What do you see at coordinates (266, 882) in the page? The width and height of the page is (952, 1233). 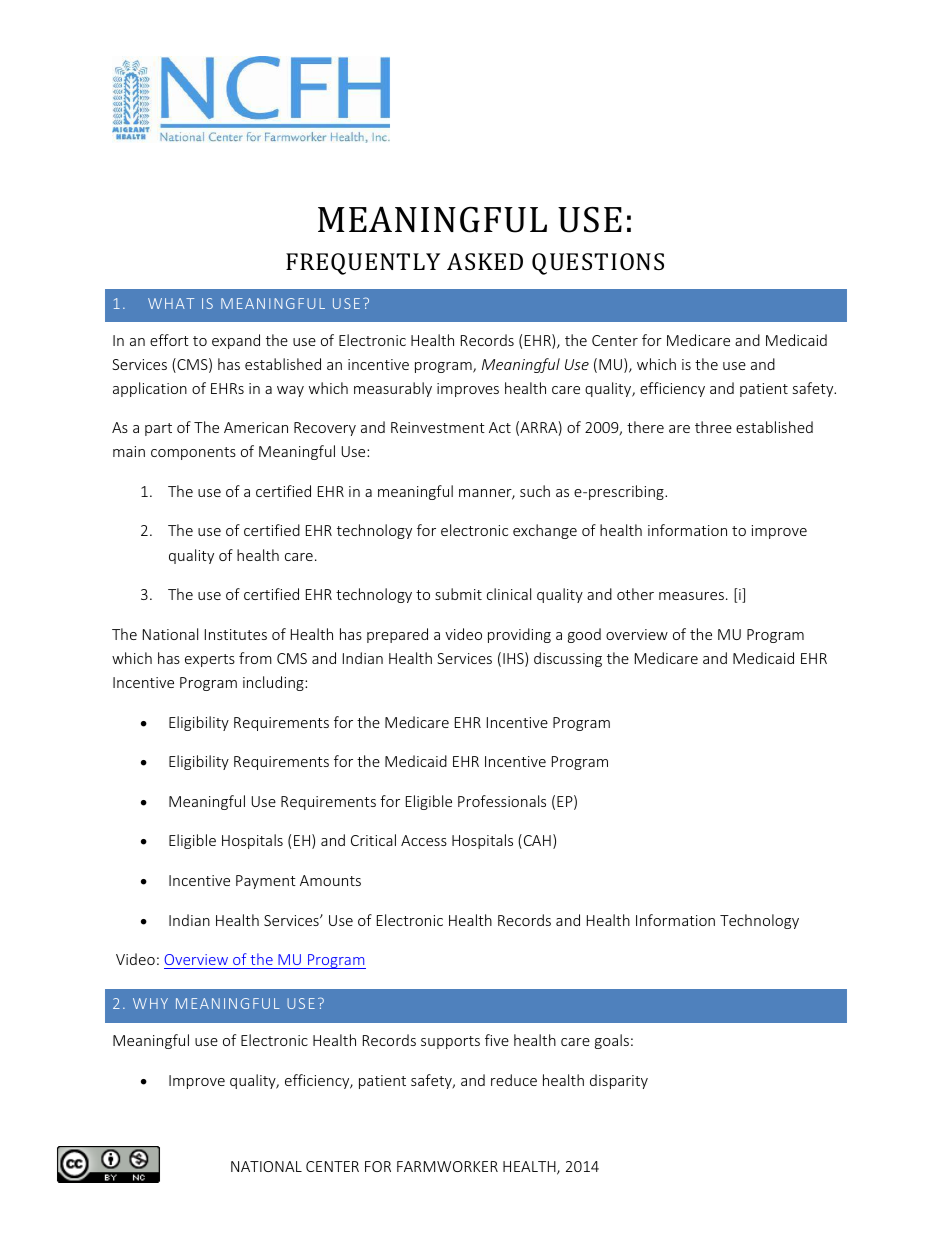 I see `Payment` at bounding box center [266, 882].
